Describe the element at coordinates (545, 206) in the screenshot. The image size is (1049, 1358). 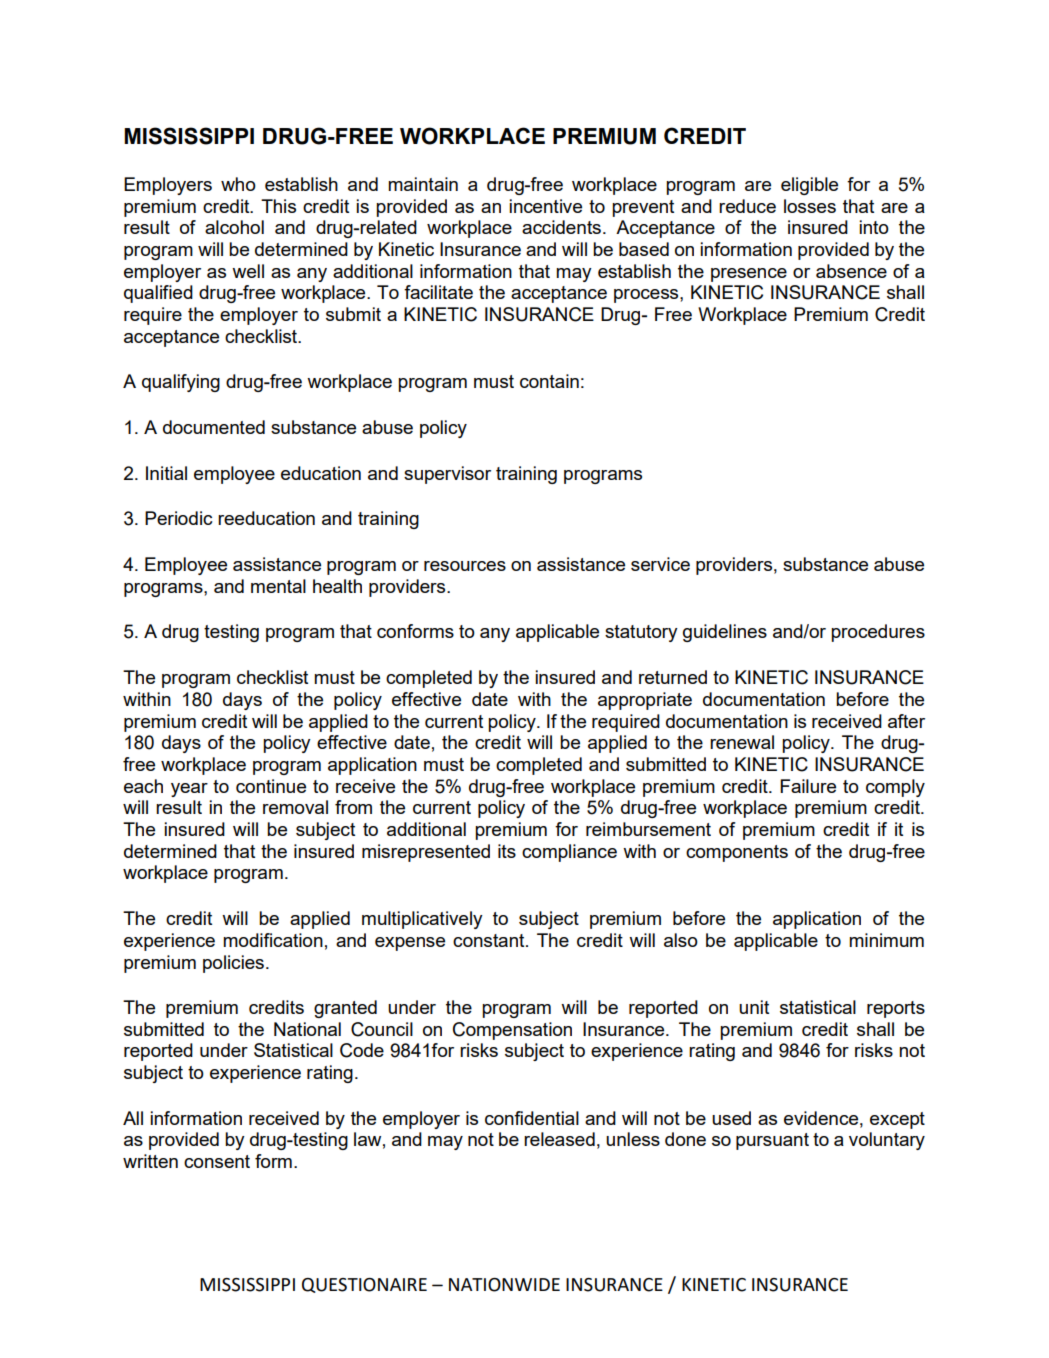
I see `incentive` at that location.
